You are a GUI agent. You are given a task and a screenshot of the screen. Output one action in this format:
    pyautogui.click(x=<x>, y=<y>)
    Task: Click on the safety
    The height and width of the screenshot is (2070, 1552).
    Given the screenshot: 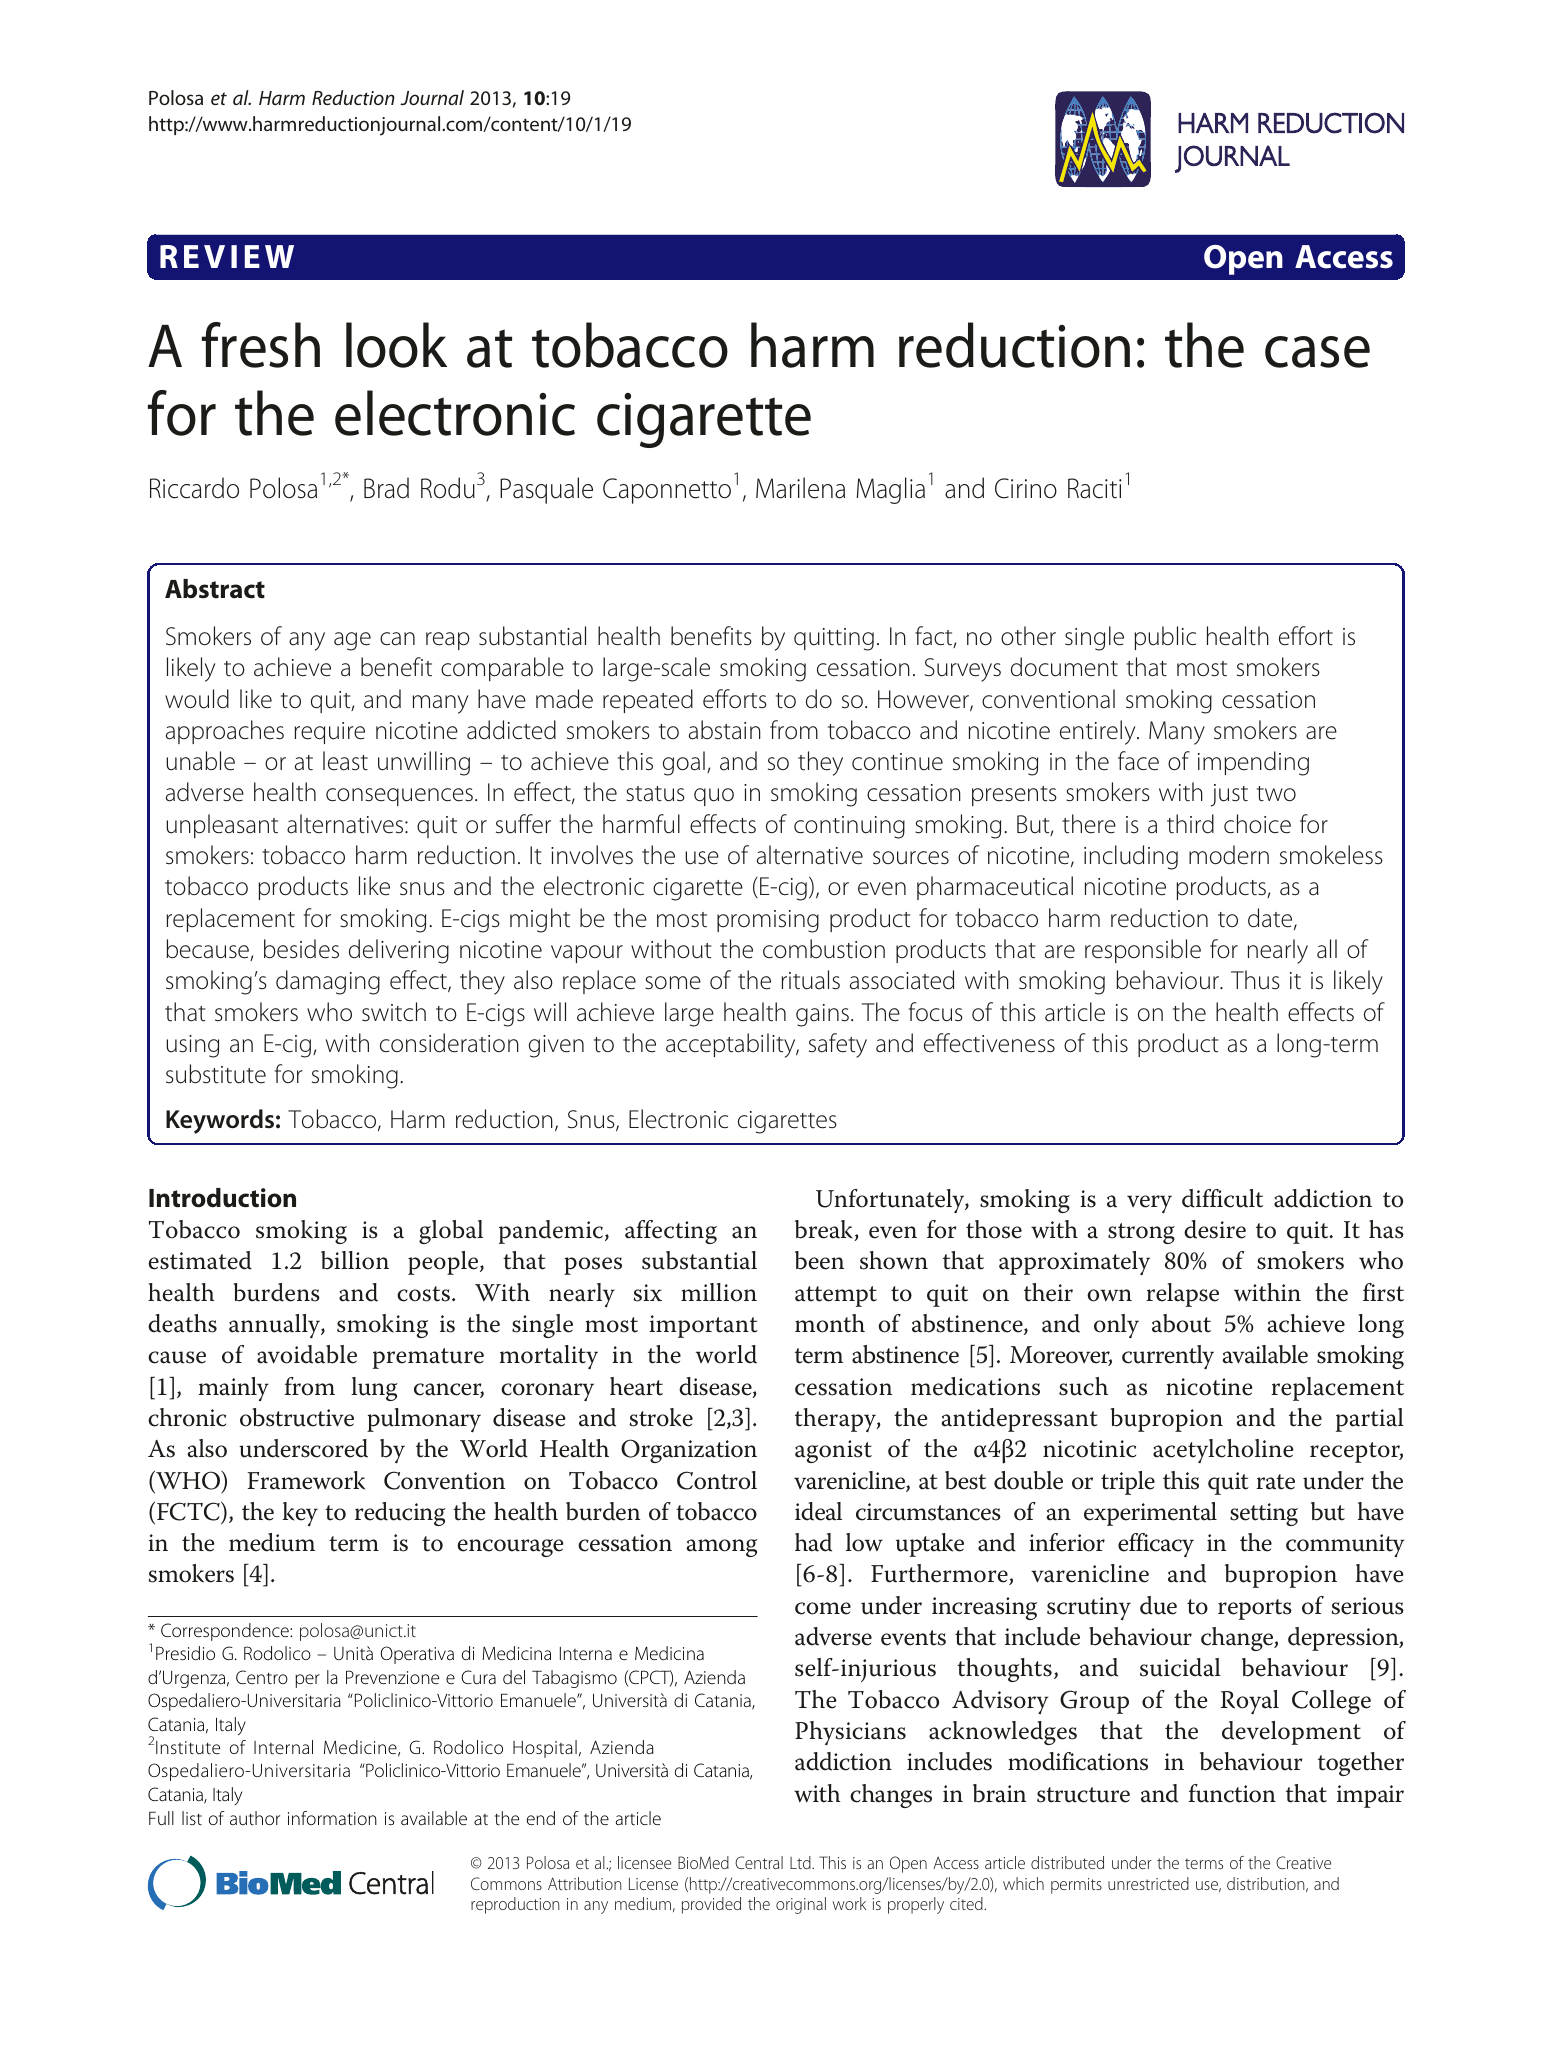 What is the action you would take?
    pyautogui.click(x=838, y=1045)
